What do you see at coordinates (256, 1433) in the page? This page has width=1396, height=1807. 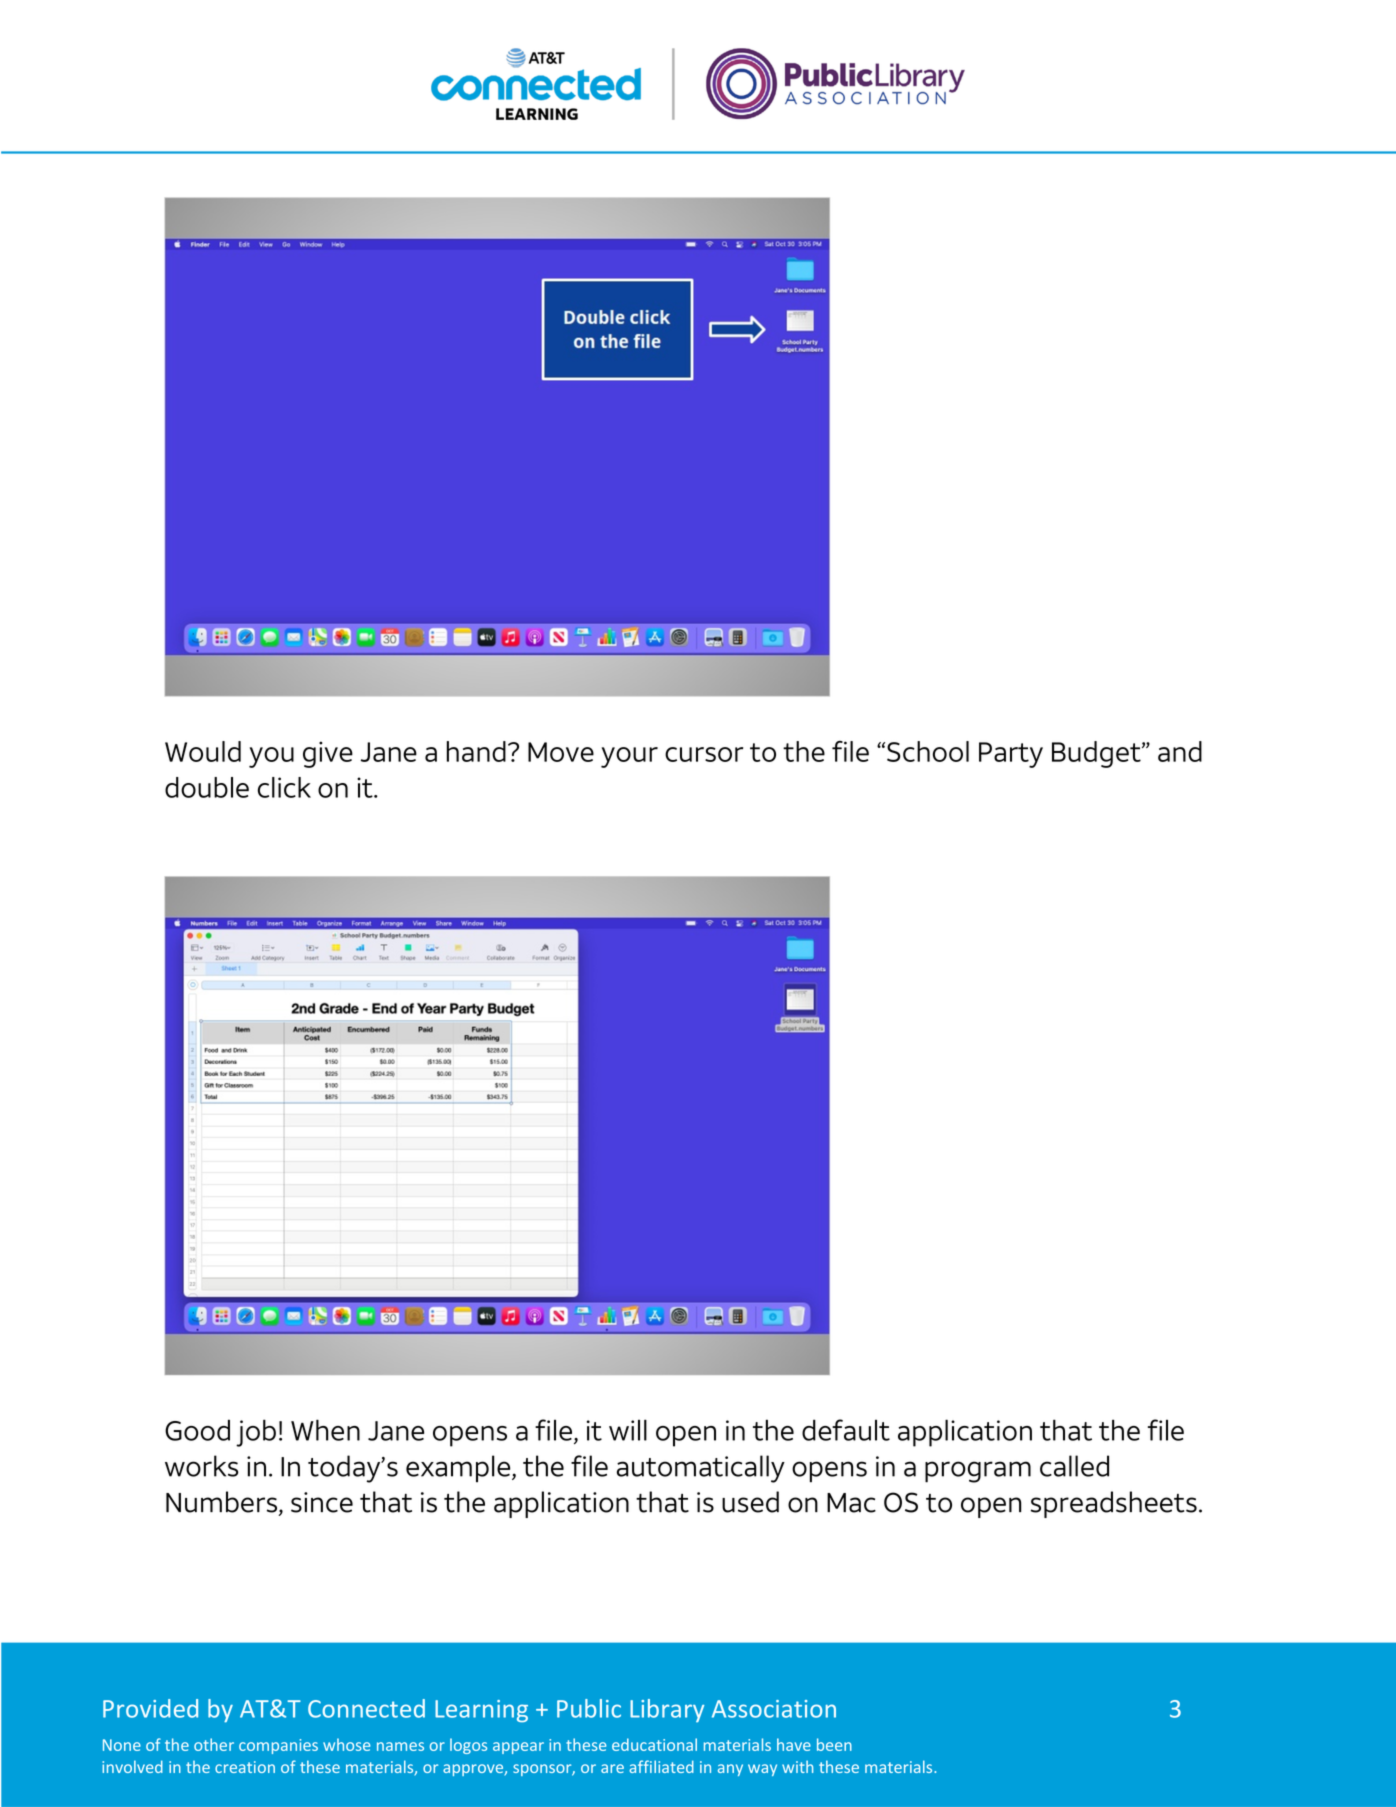 I see `job` at bounding box center [256, 1433].
